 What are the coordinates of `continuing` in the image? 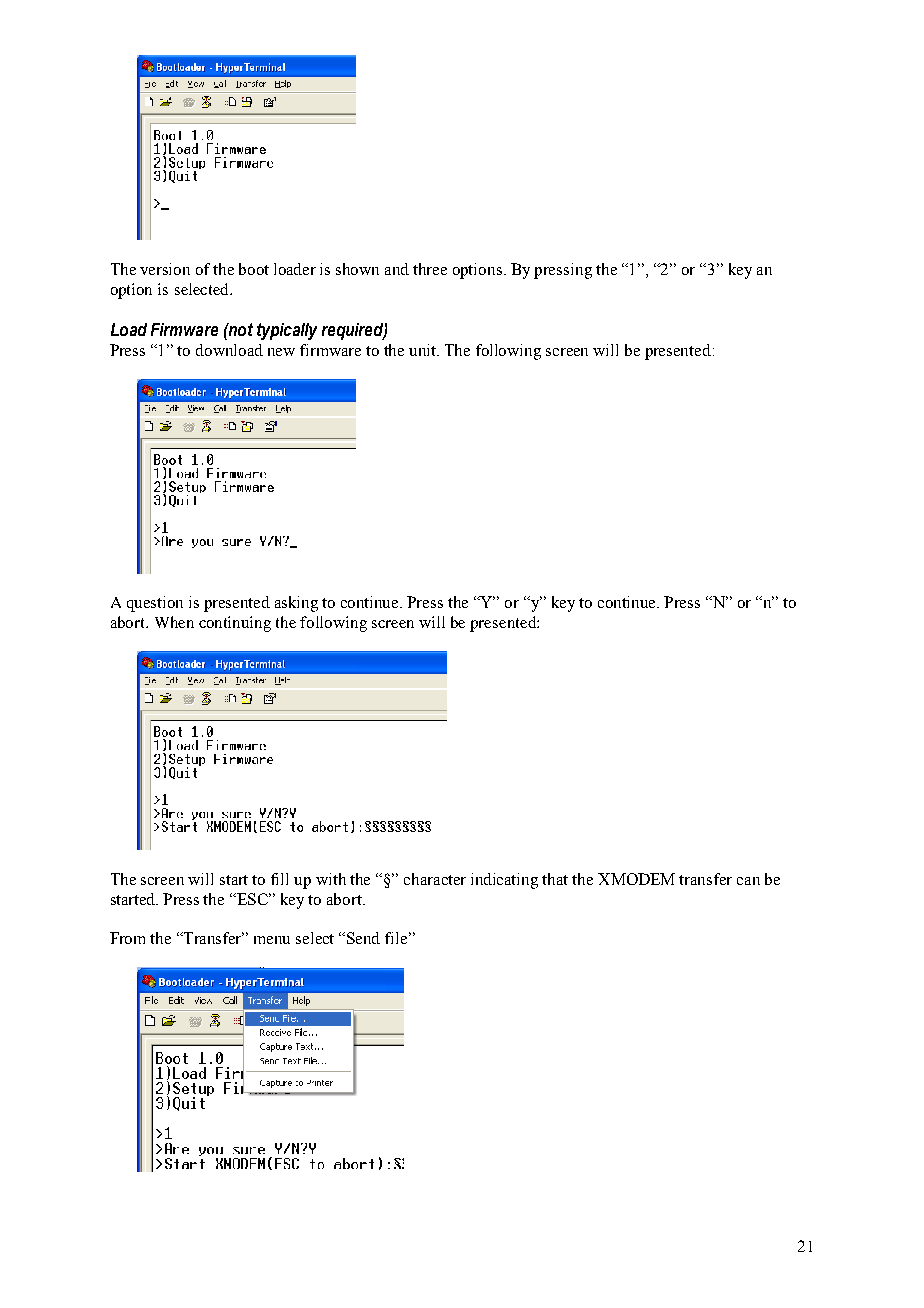 It's located at (235, 624).
